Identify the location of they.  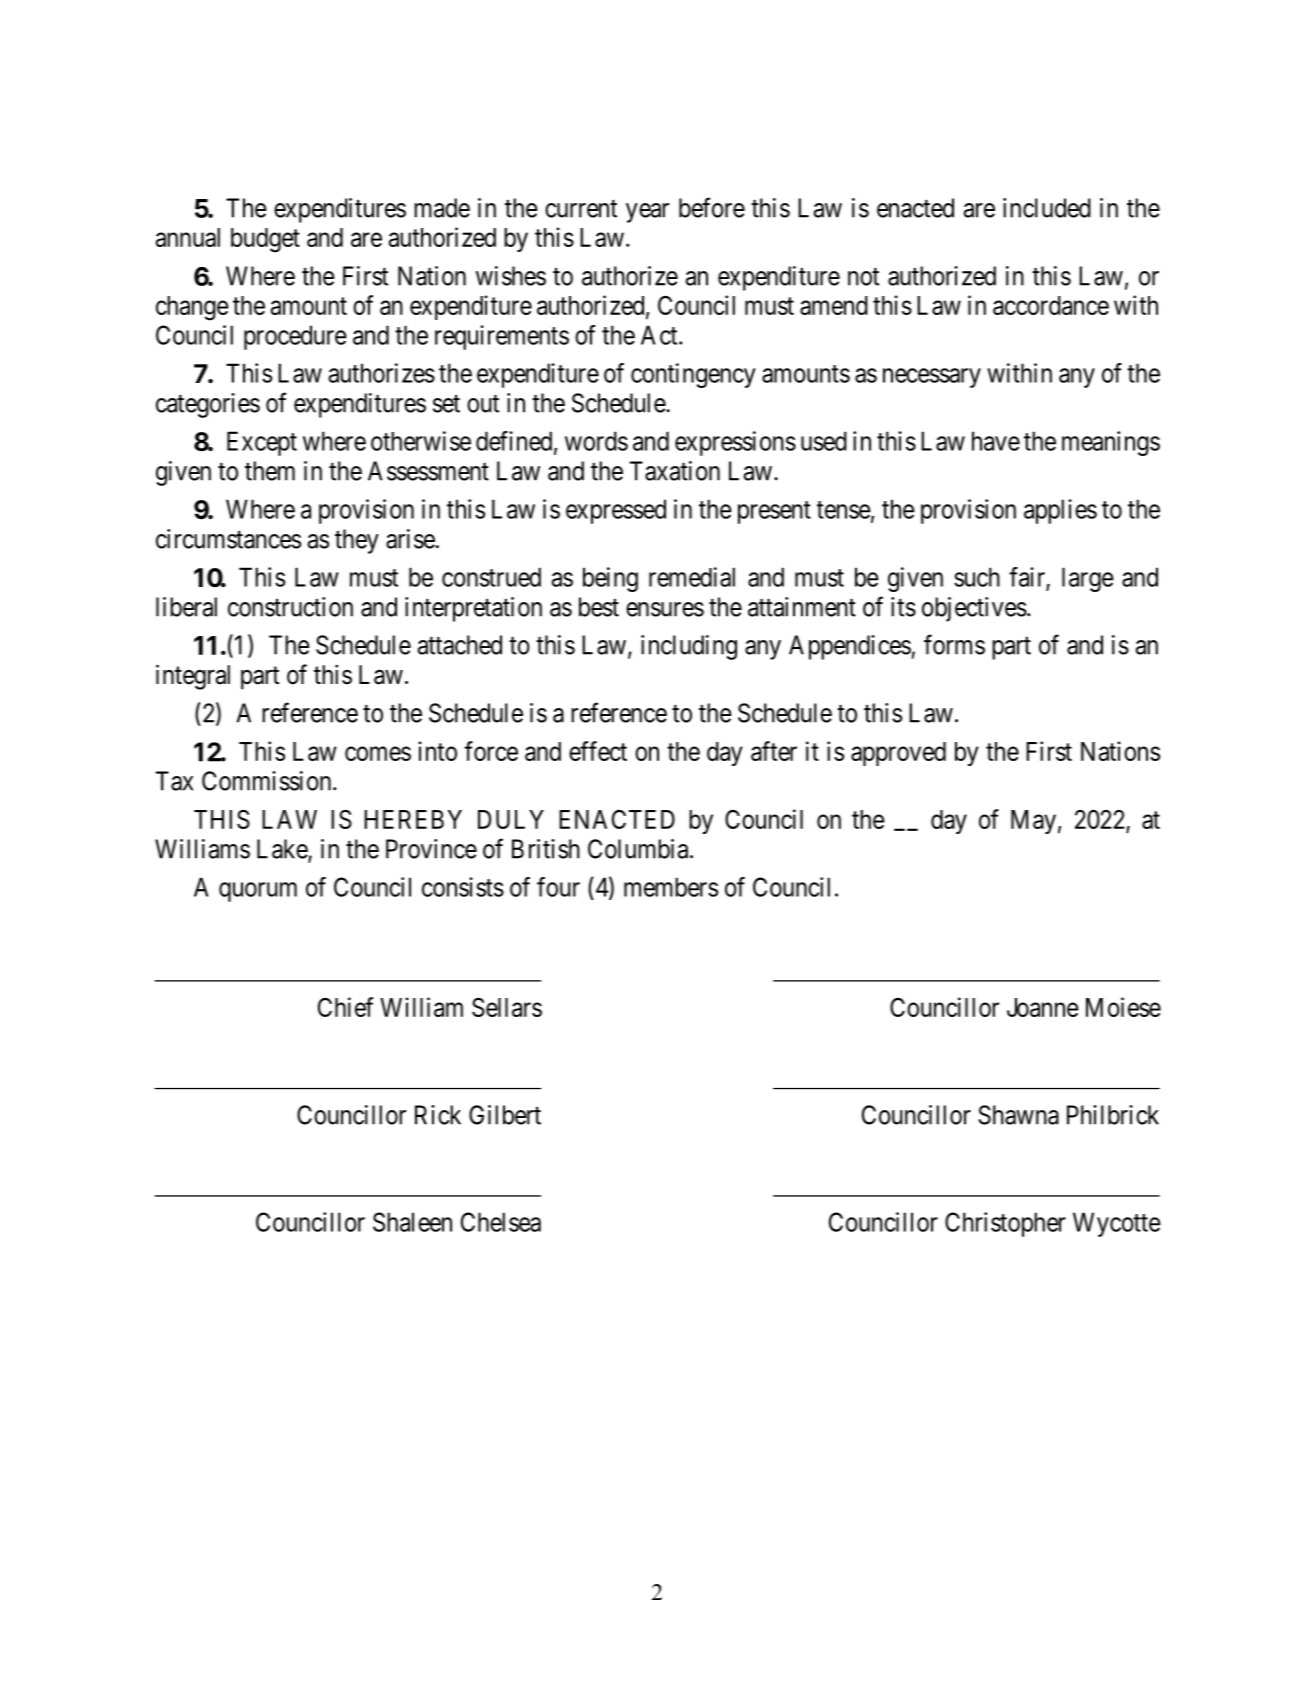
(357, 541).
